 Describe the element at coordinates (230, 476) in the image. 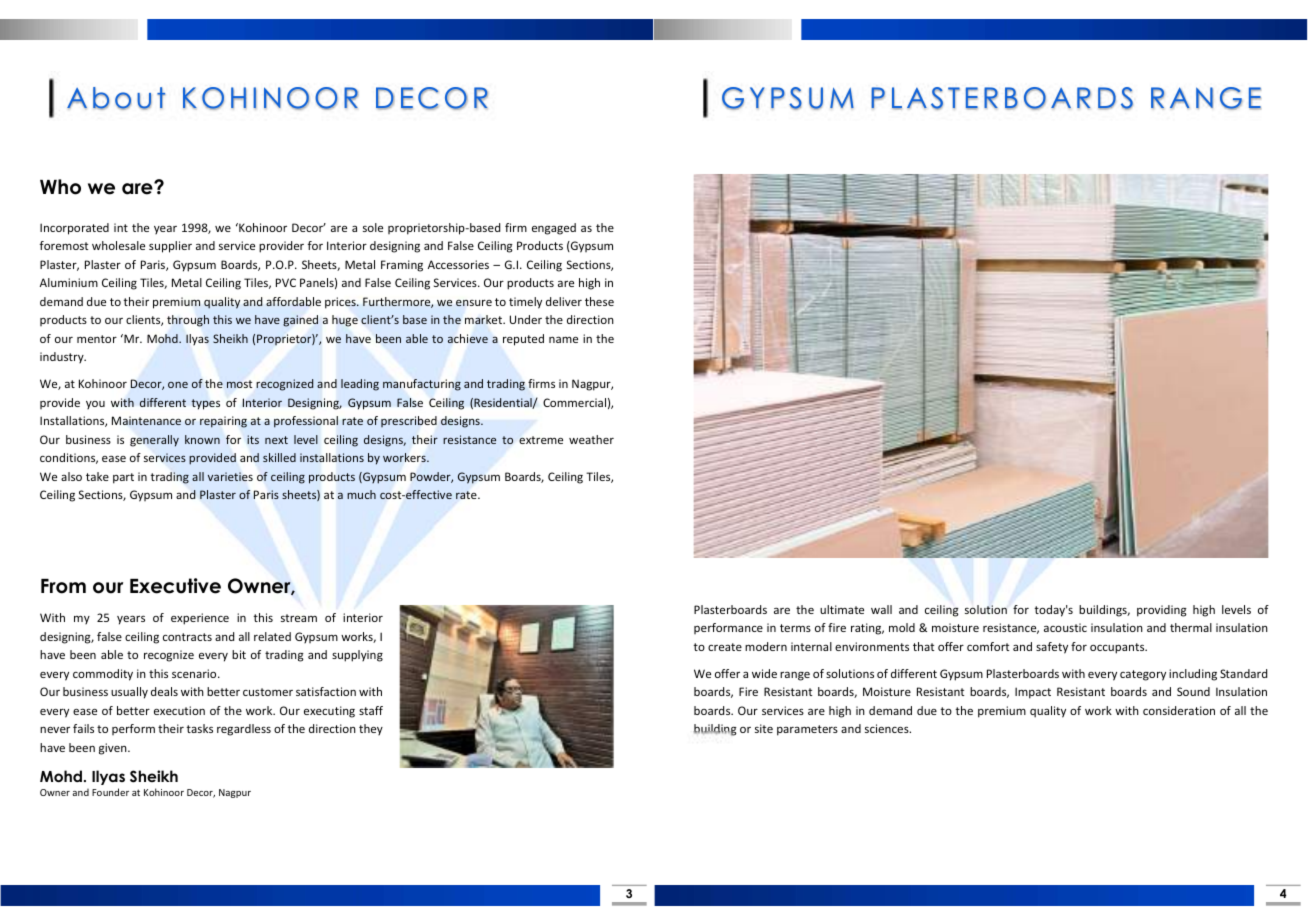

I see `varieties` at that location.
